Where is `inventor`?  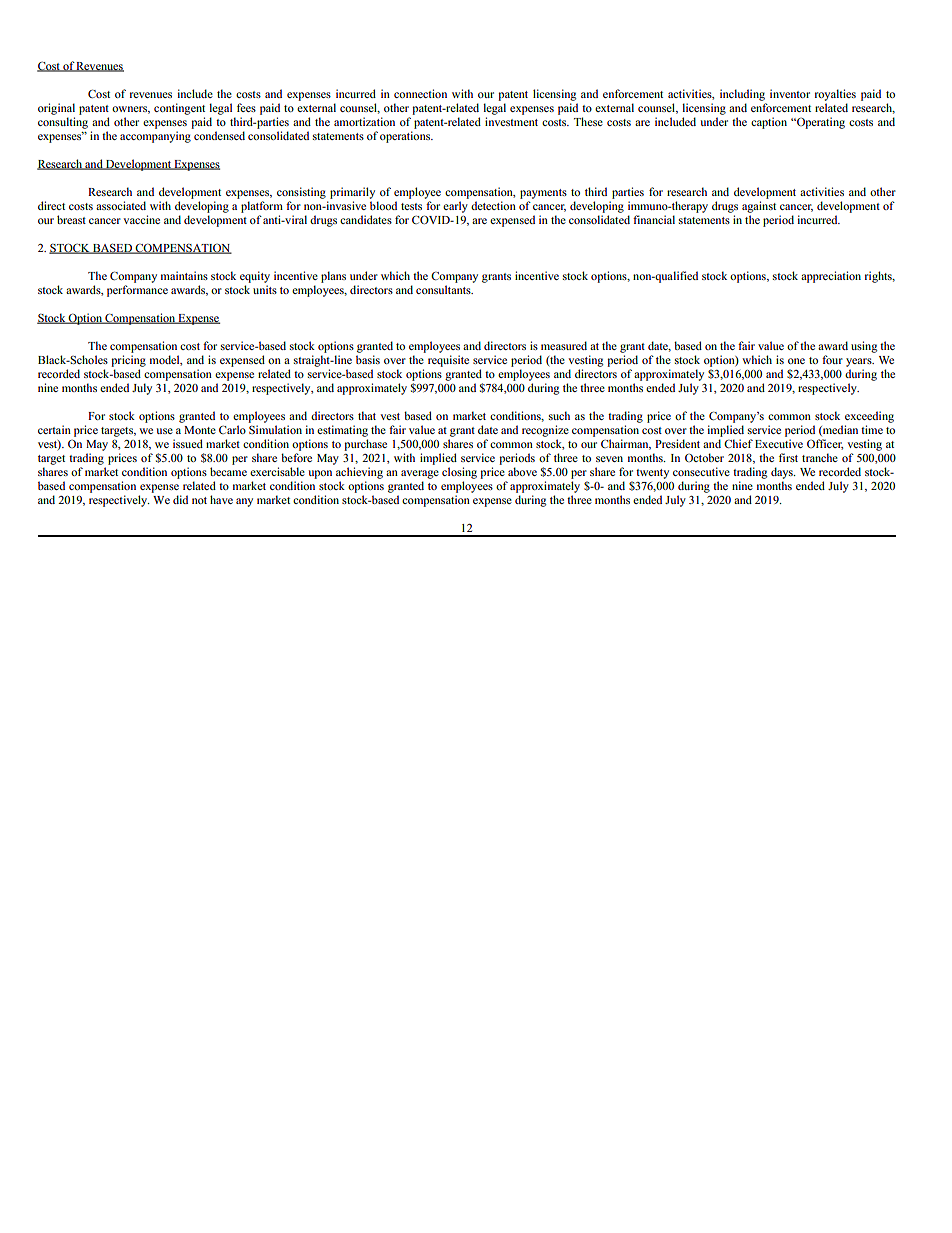 inventor is located at coordinates (790, 93).
